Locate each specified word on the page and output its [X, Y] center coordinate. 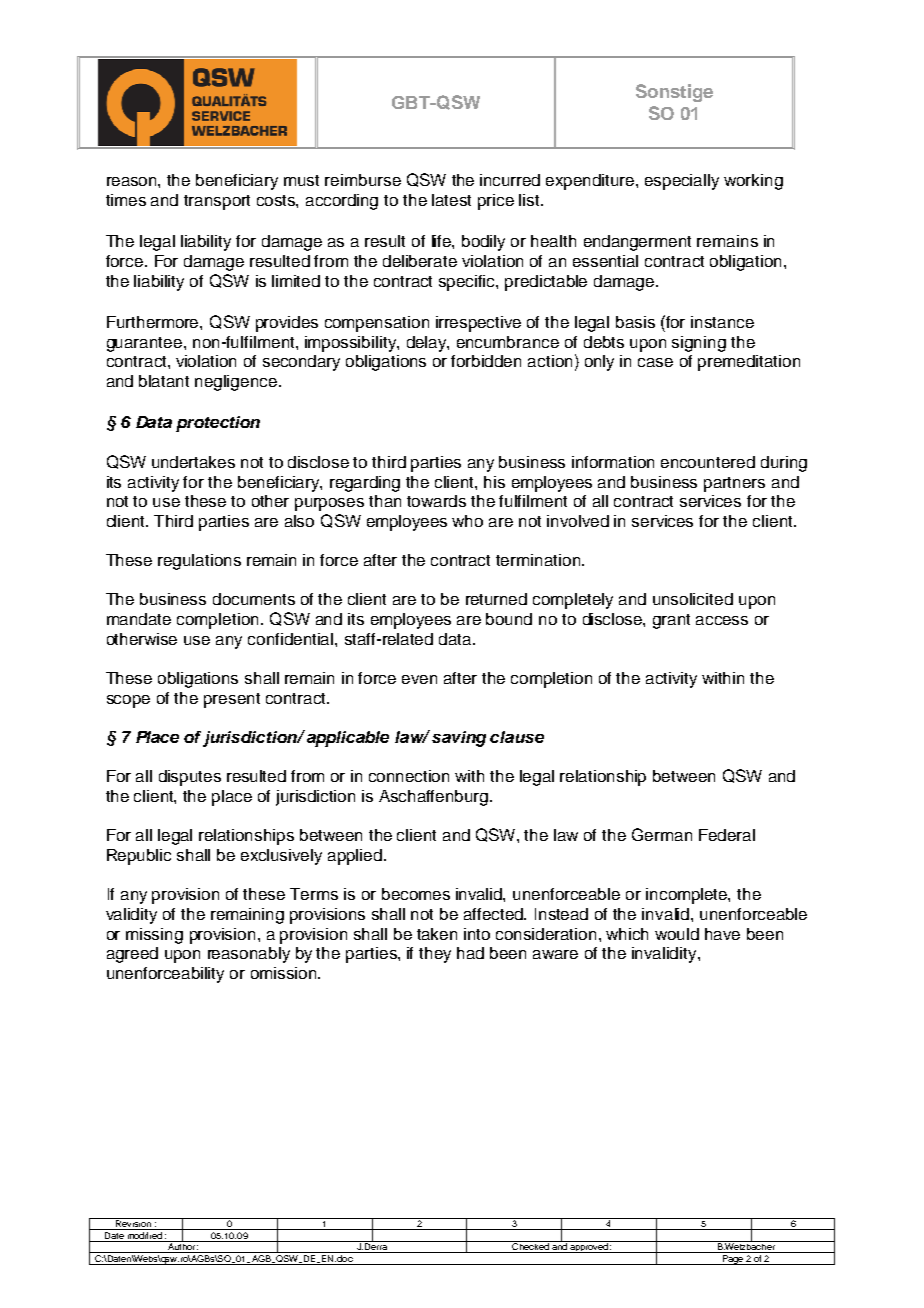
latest [451, 200]
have [722, 934]
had [470, 953]
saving [459, 739]
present [232, 700]
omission [285, 973]
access [722, 620]
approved [589, 1247]
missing [154, 936]
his [494, 482]
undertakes [193, 462]
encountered [708, 462]
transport [217, 202]
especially [682, 182]
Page [732, 1260]
